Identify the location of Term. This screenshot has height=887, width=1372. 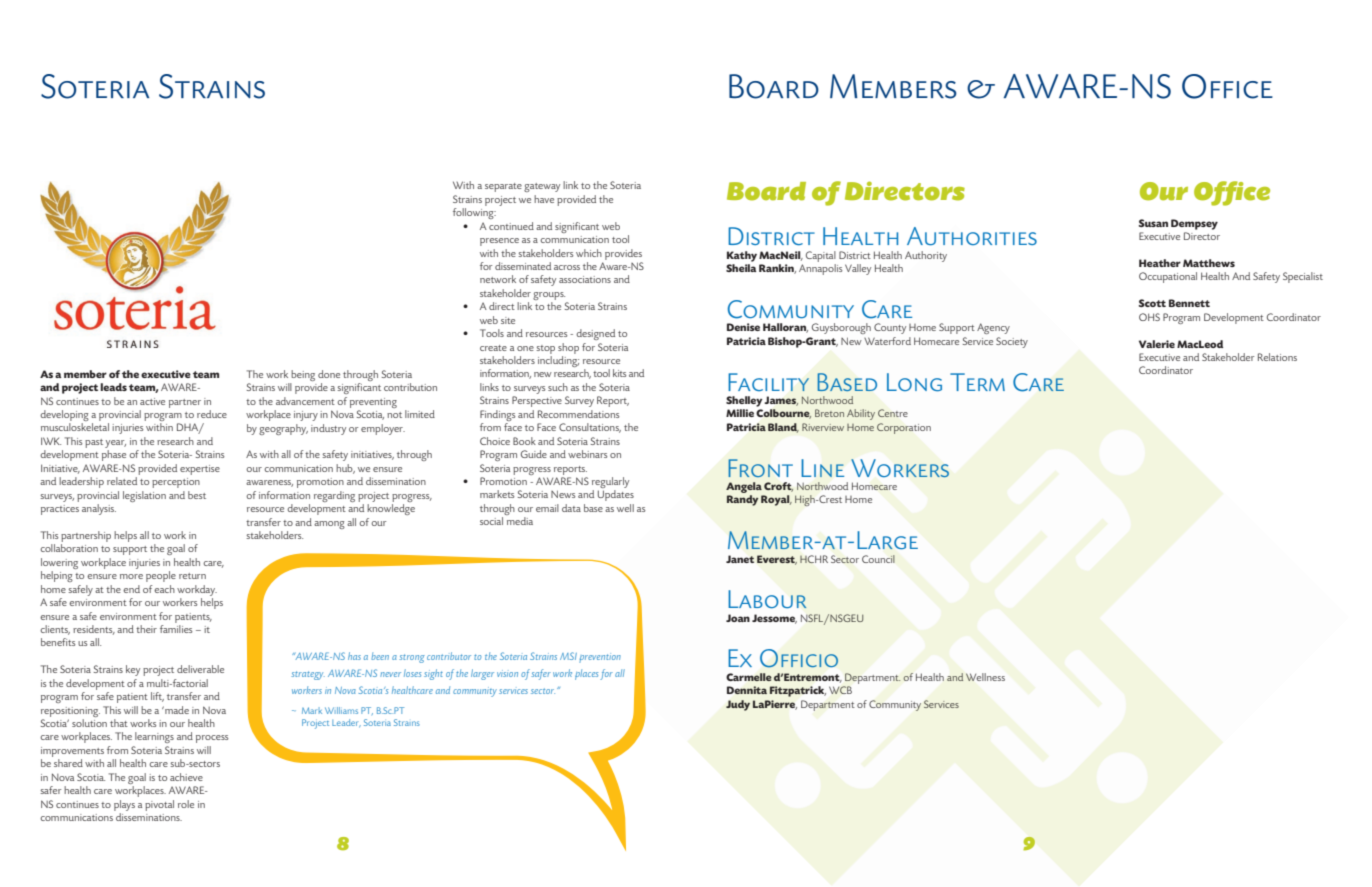
(977, 382).
